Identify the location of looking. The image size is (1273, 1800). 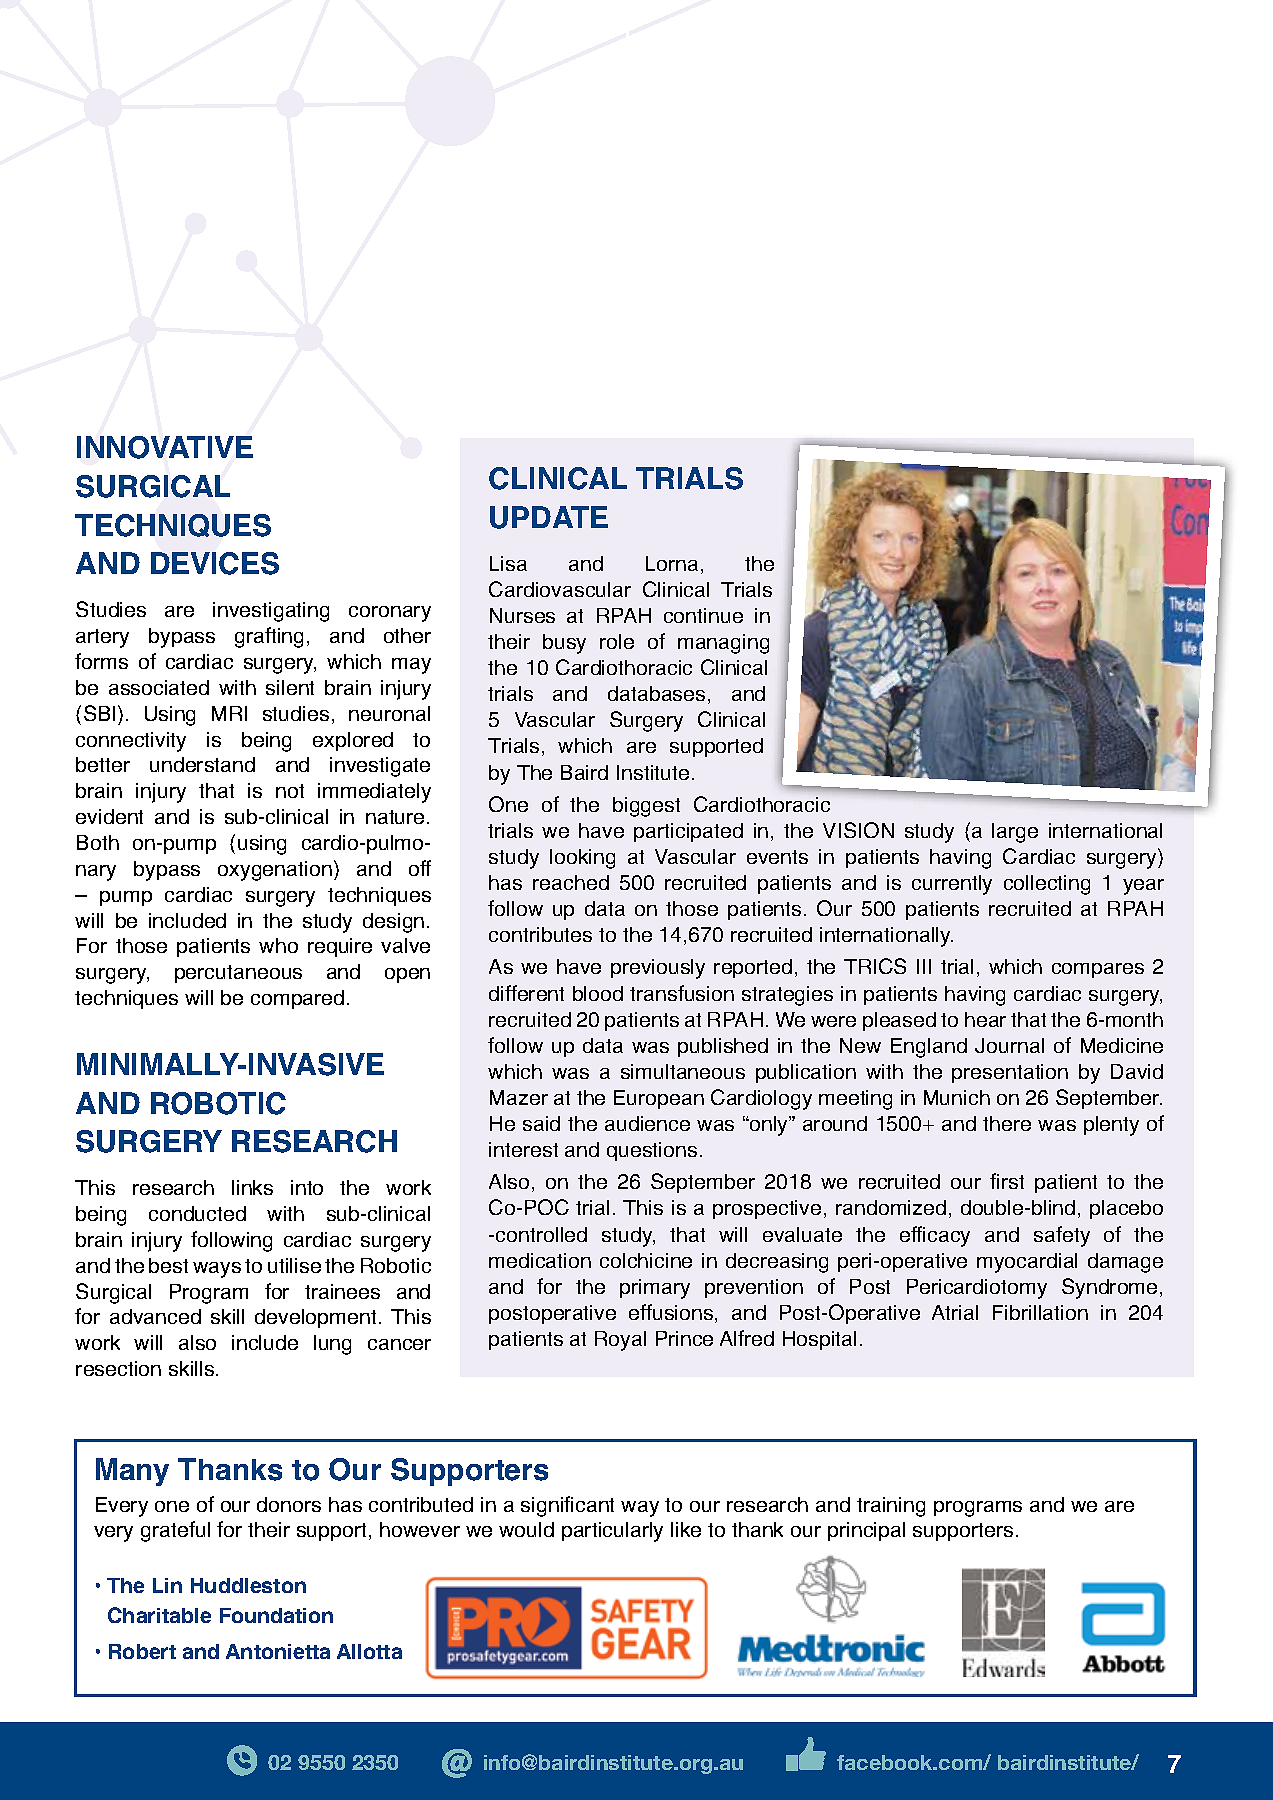
(582, 859).
